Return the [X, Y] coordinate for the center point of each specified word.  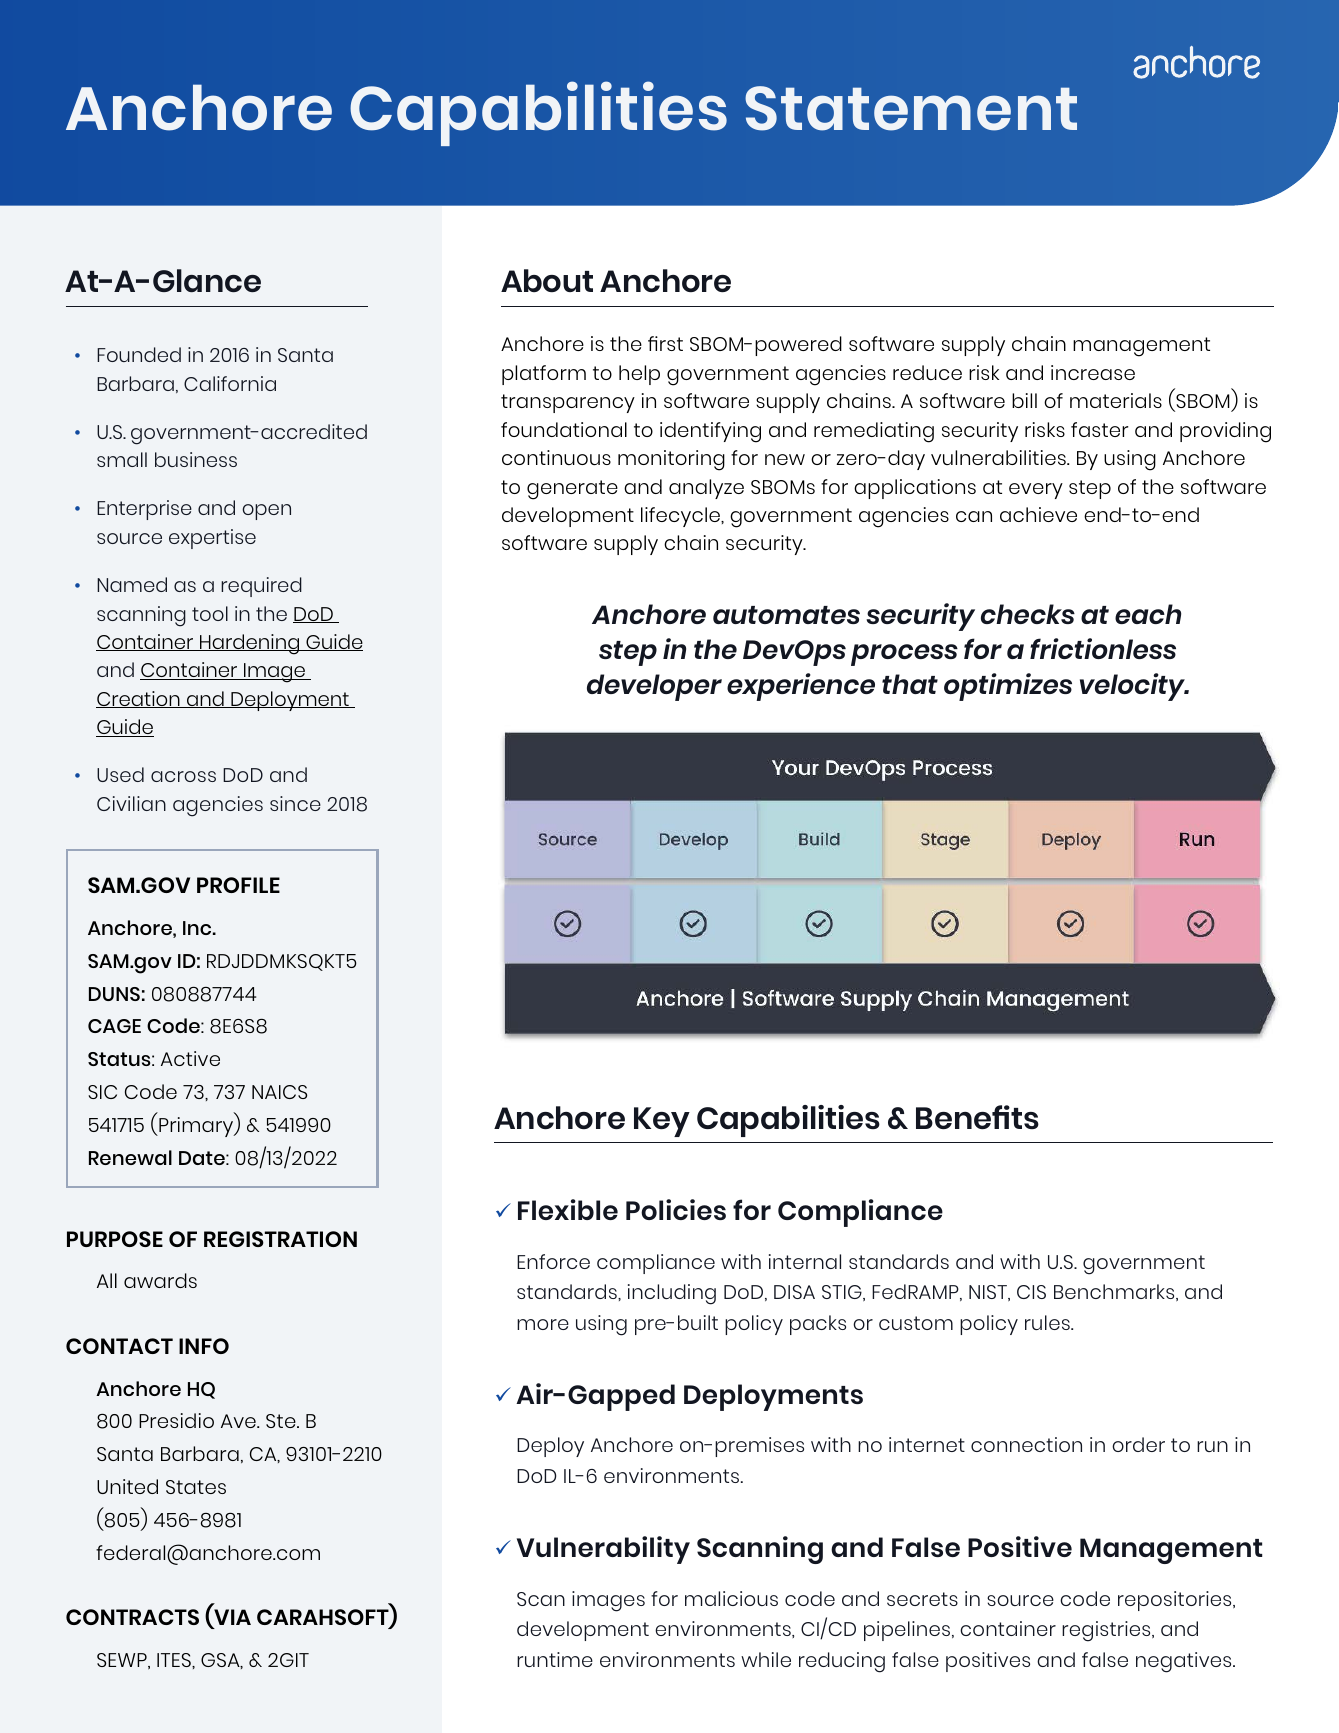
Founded [139, 354]
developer [654, 687]
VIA [231, 1618]
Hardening [250, 644]
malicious [731, 1598]
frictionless [1103, 648]
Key [662, 1122]
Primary [196, 1127]
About [547, 280]
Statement [911, 108]
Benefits [977, 1117]
